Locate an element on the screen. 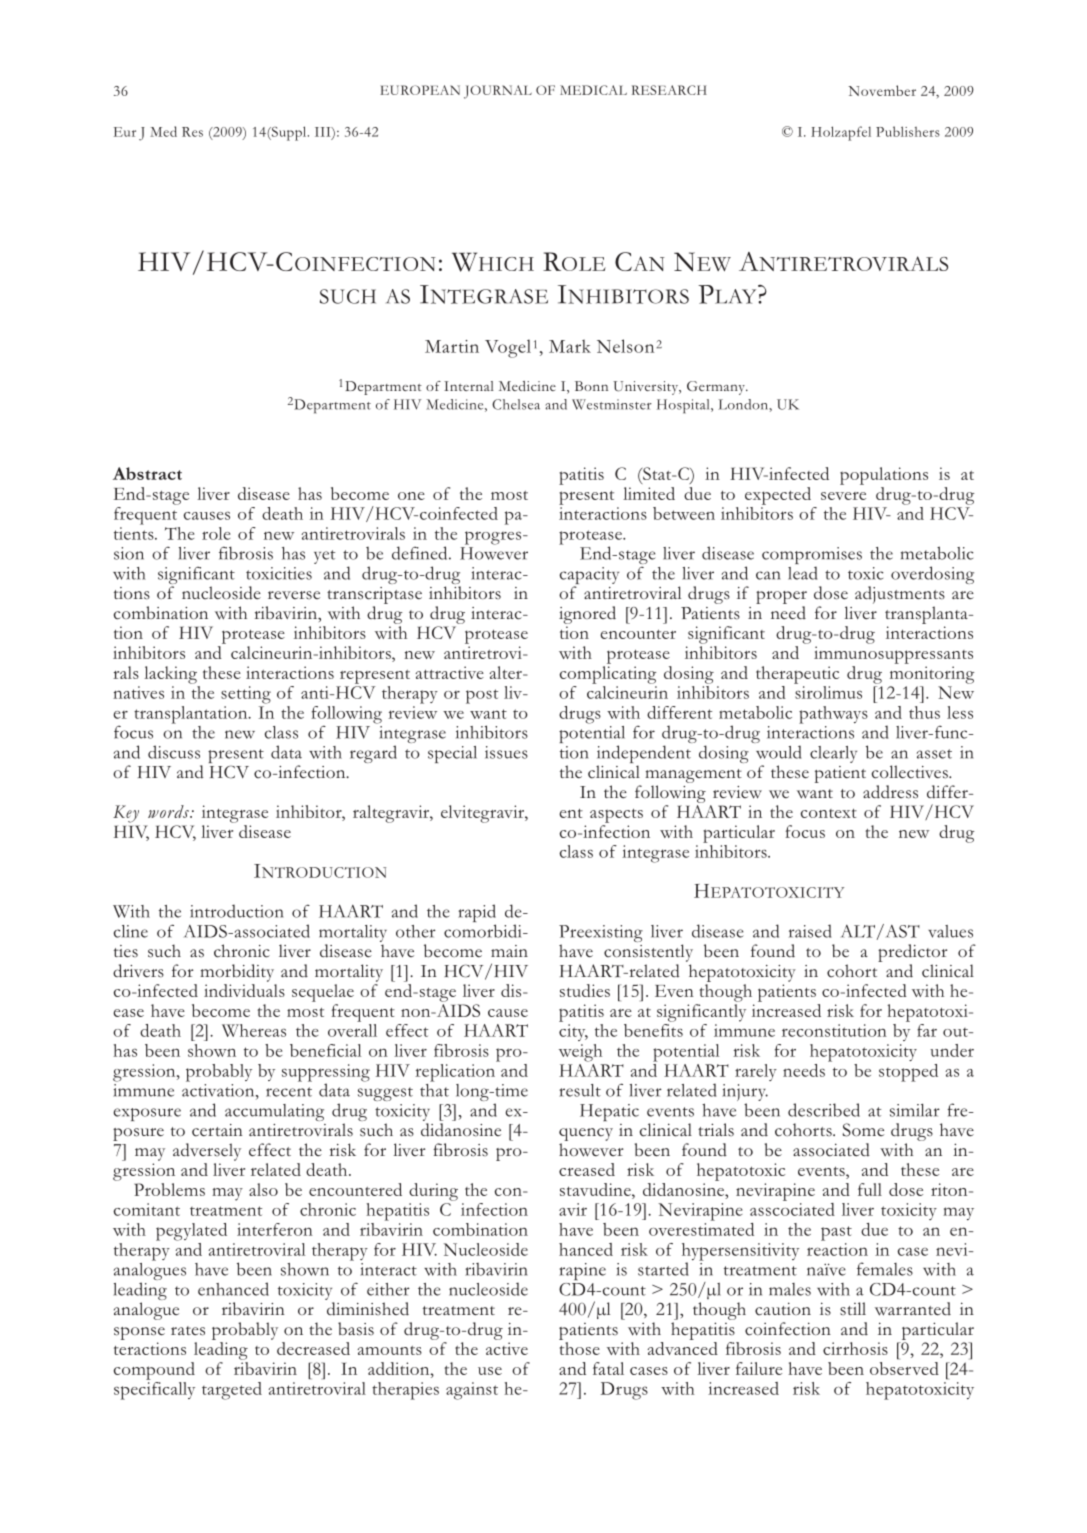  EUROPEAN is located at coordinates (420, 90).
